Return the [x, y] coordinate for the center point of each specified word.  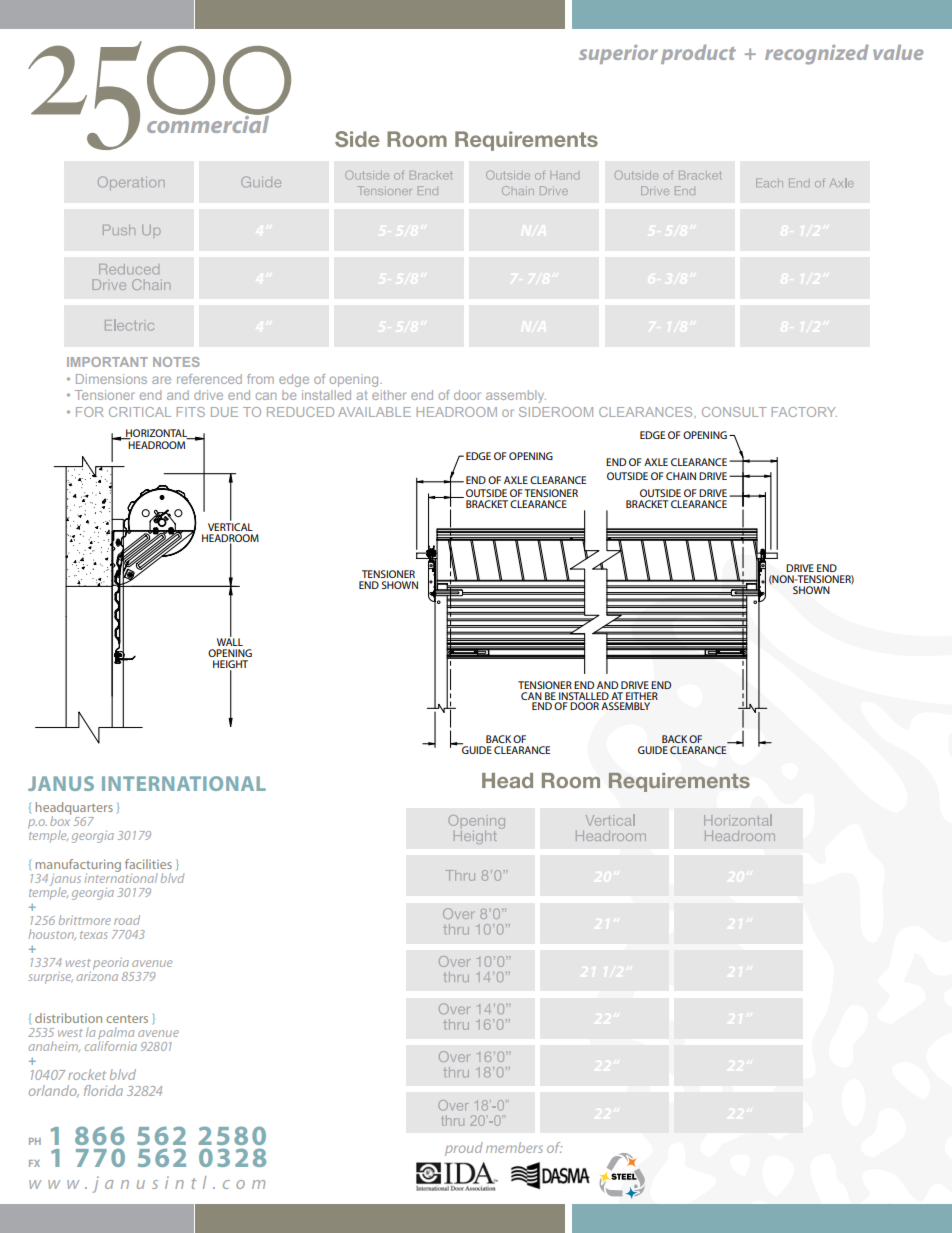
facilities [148, 864]
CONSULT [734, 412]
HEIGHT [230, 665]
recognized [817, 55]
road [127, 920]
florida [103, 1090]
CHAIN [681, 476]
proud [464, 1149]
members [514, 1147]
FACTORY [804, 412]
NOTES [176, 362]
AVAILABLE [374, 412]
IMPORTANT [107, 362]
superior [618, 54]
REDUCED [300, 412]
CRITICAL [140, 412]
